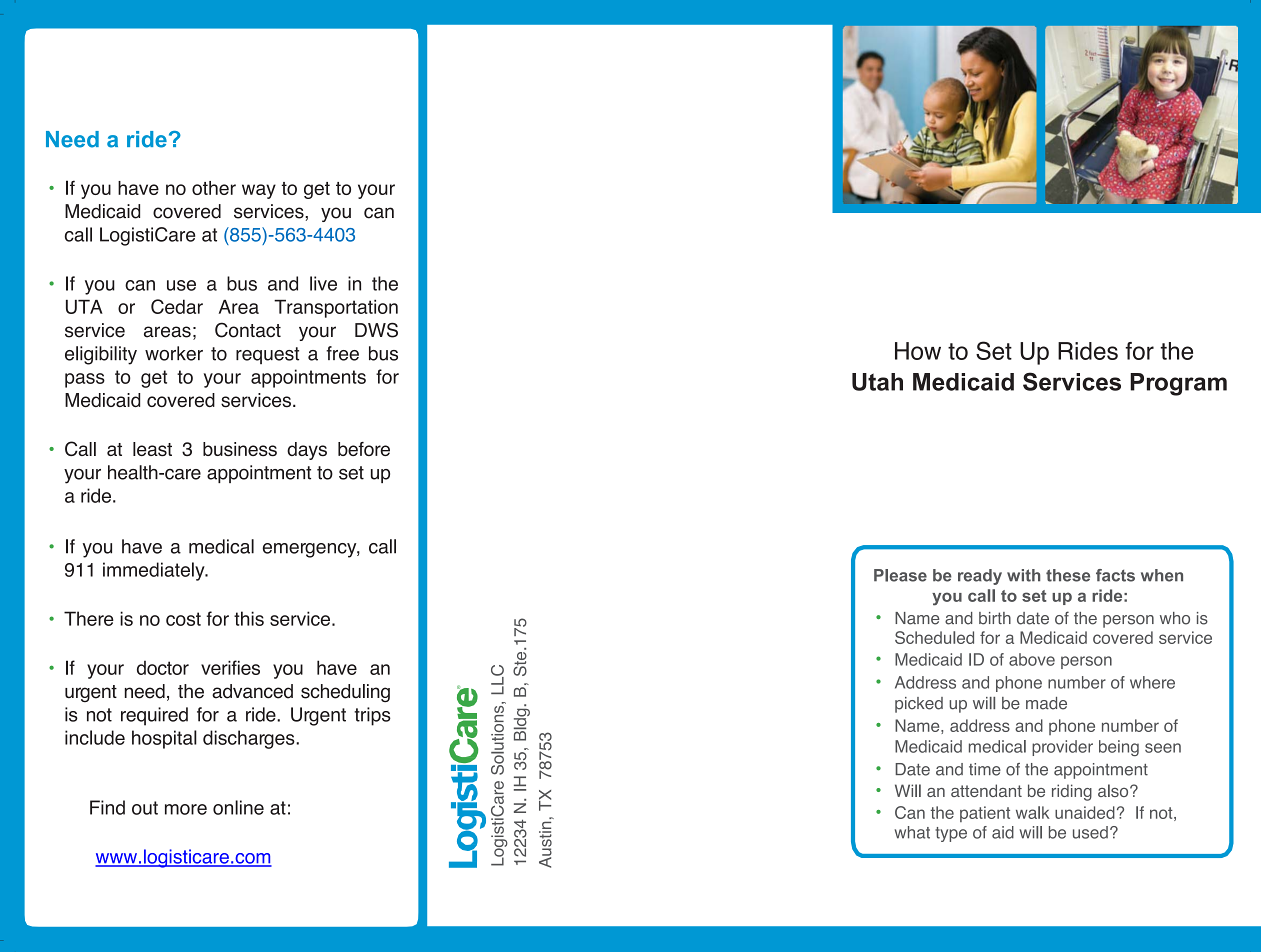 This screenshot has width=1261, height=952. What do you see at coordinates (345, 693) in the screenshot?
I see `scheduling` at bounding box center [345, 693].
